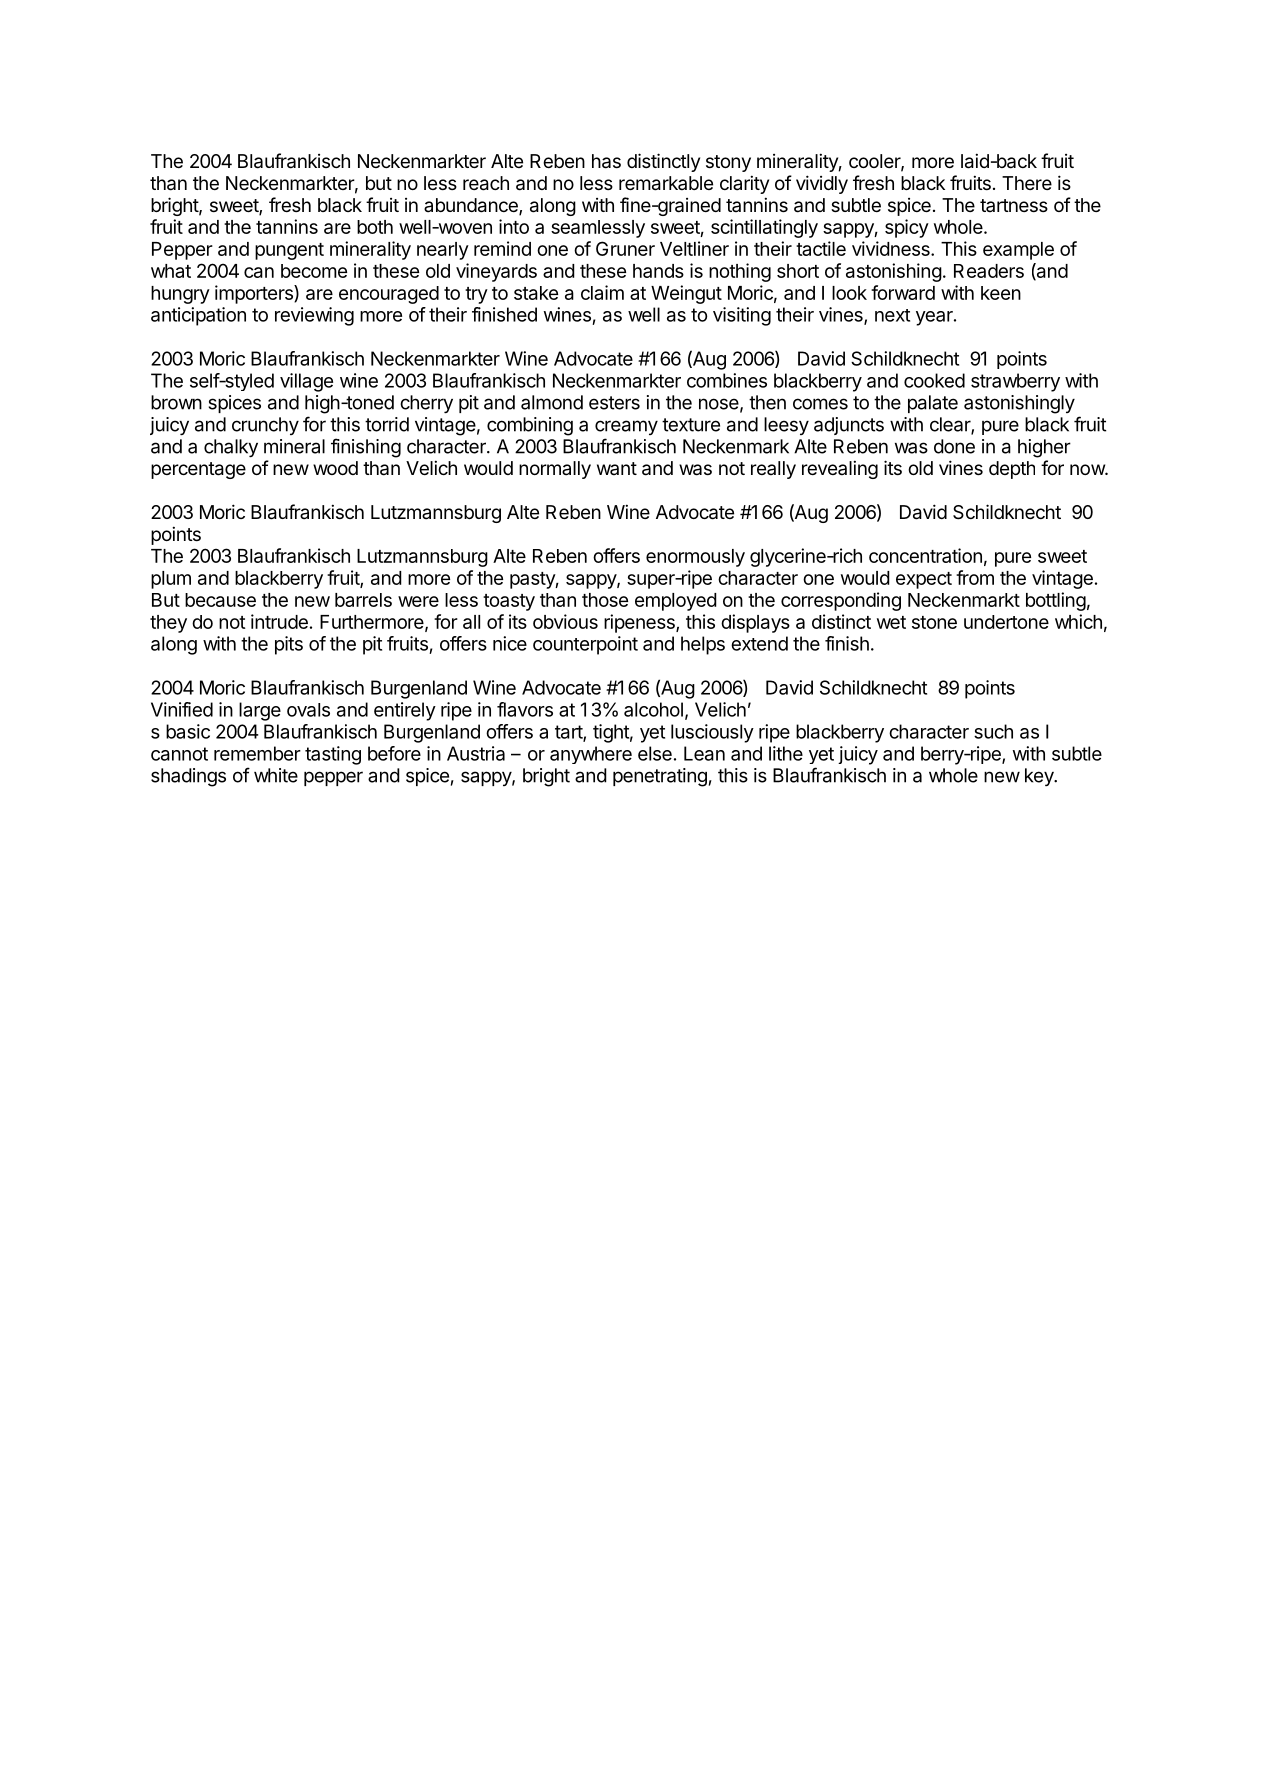 Image resolution: width=1262 pixels, height=1785 pixels. I want to click on remember, so click(257, 753).
